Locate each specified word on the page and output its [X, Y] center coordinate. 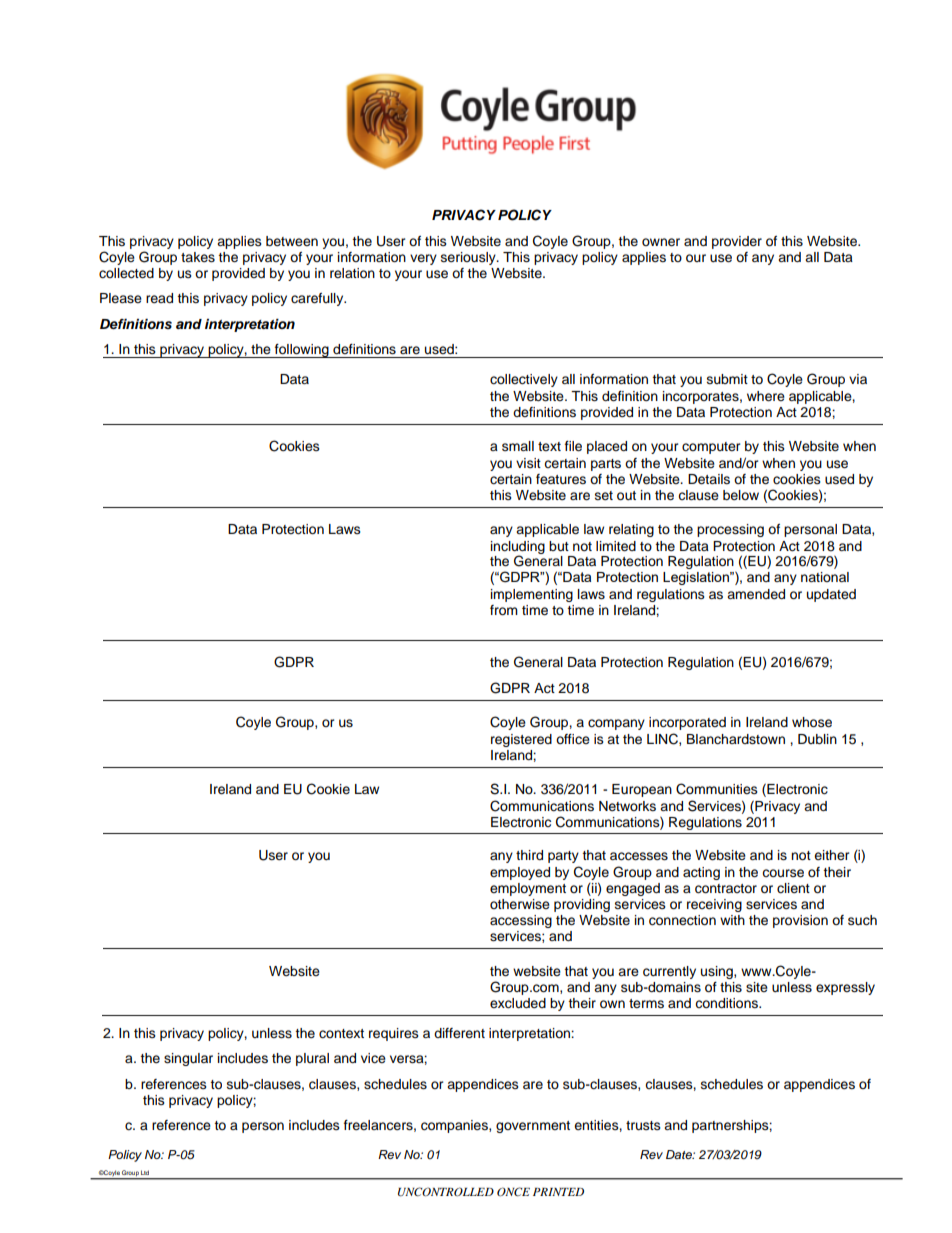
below [741, 495]
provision [800, 921]
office [573, 739]
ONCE [513, 1192]
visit [528, 463]
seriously [469, 258]
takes [198, 257]
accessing [521, 921]
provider [737, 242]
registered [521, 740]
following [302, 351]
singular [188, 1059]
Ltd [145, 1173]
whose [812, 722]
